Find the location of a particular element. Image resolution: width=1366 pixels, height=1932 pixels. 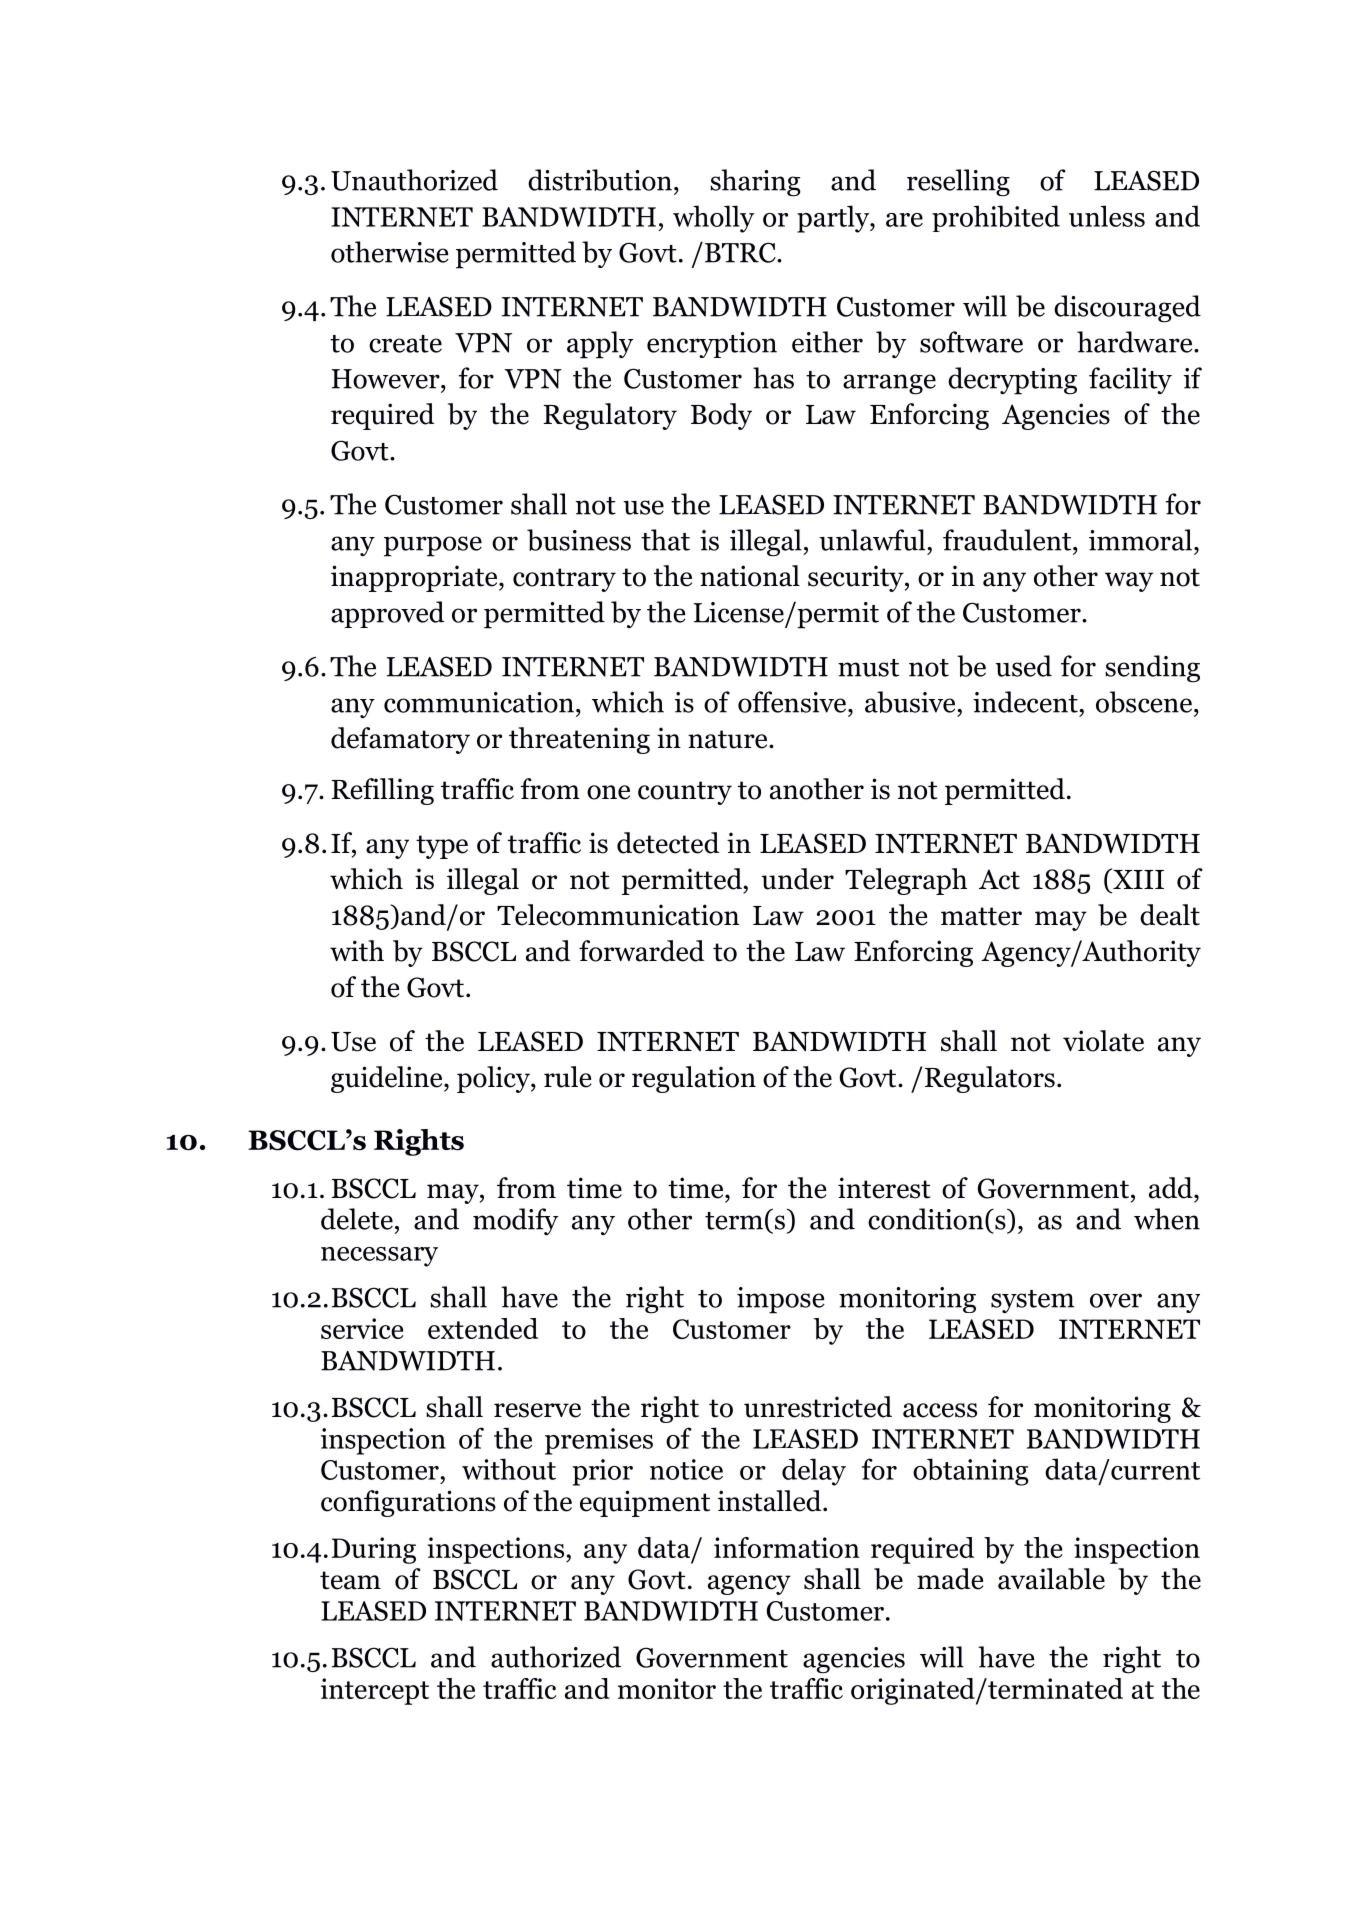

add is located at coordinates (1172, 1188).
